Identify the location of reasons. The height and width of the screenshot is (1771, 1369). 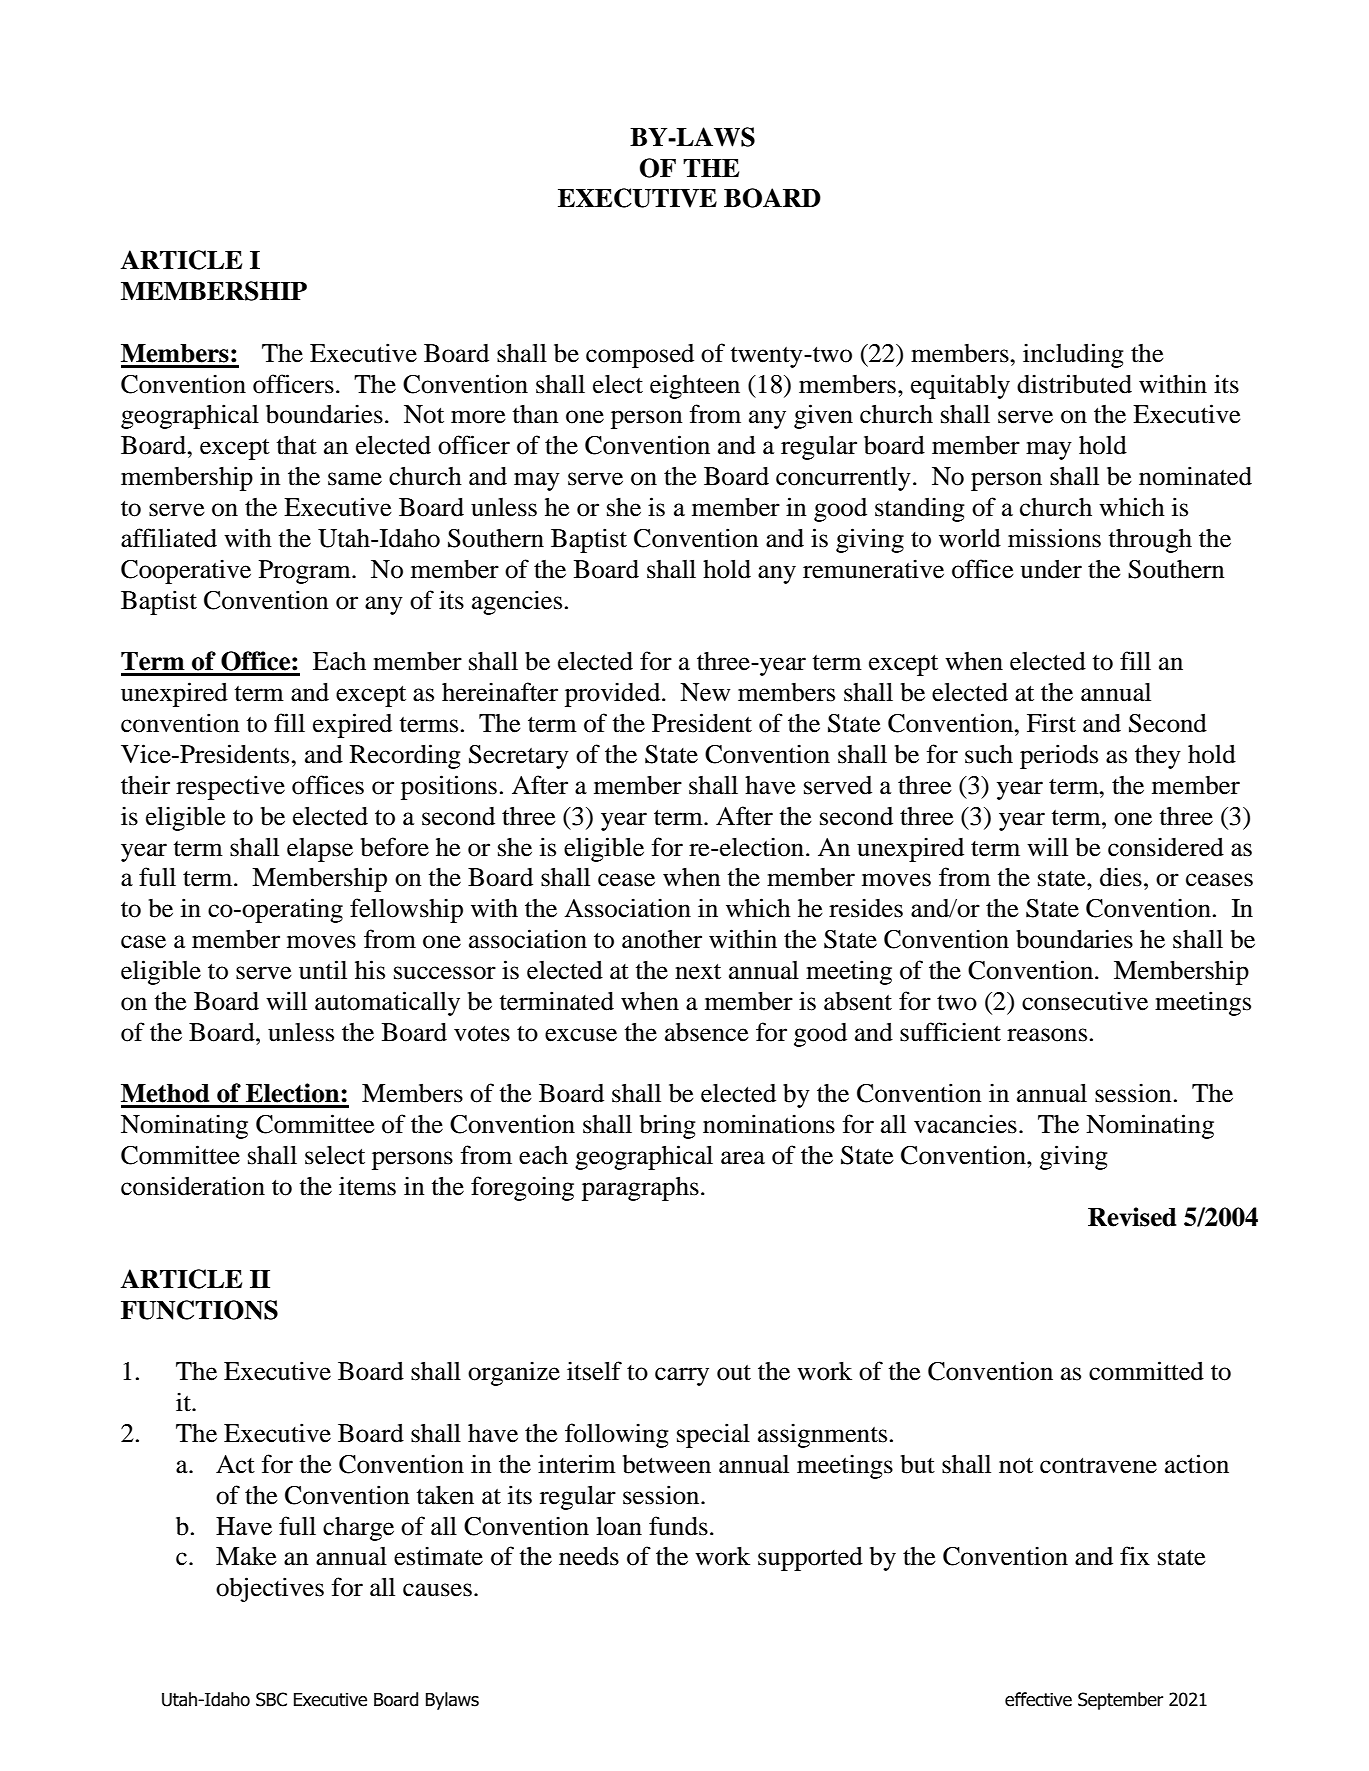
(1047, 1035).
